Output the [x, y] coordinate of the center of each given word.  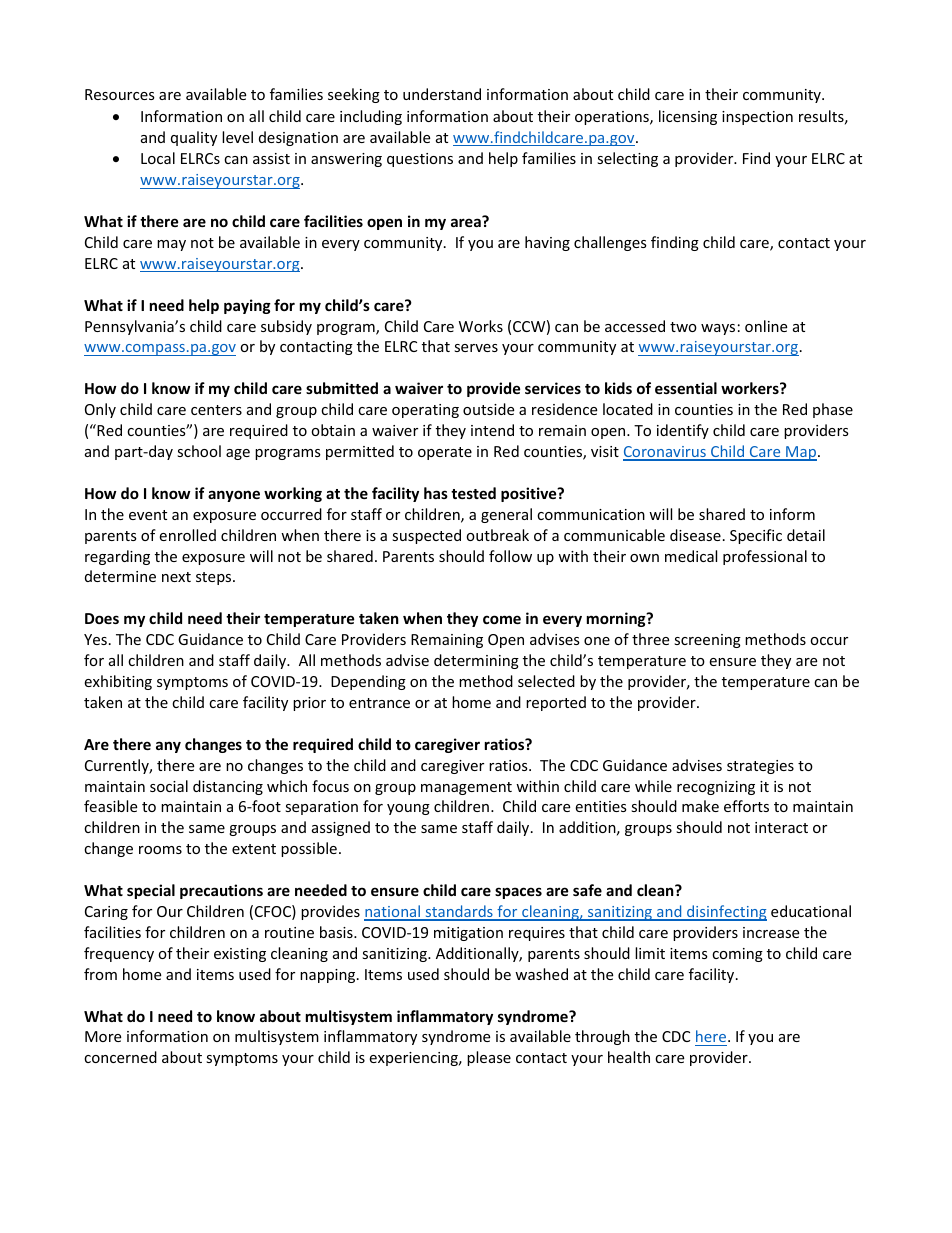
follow [510, 556]
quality [194, 138]
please [489, 1058]
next [176, 577]
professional [765, 557]
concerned [120, 1057]
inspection [757, 118]
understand [442, 94]
